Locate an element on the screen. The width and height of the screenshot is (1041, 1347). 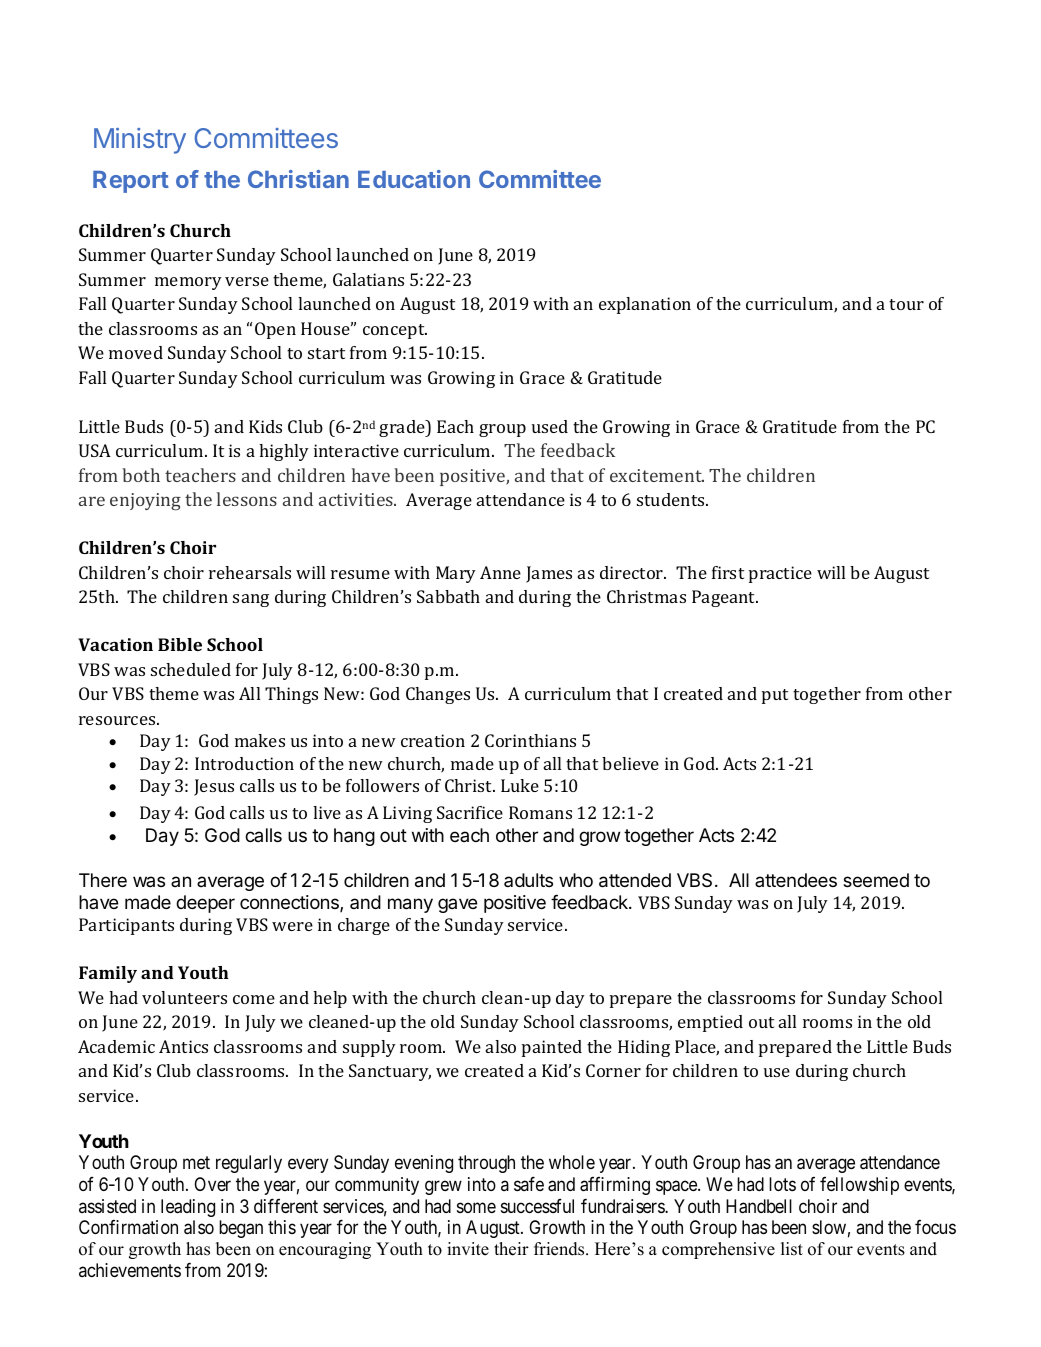
Education is located at coordinates (414, 179).
